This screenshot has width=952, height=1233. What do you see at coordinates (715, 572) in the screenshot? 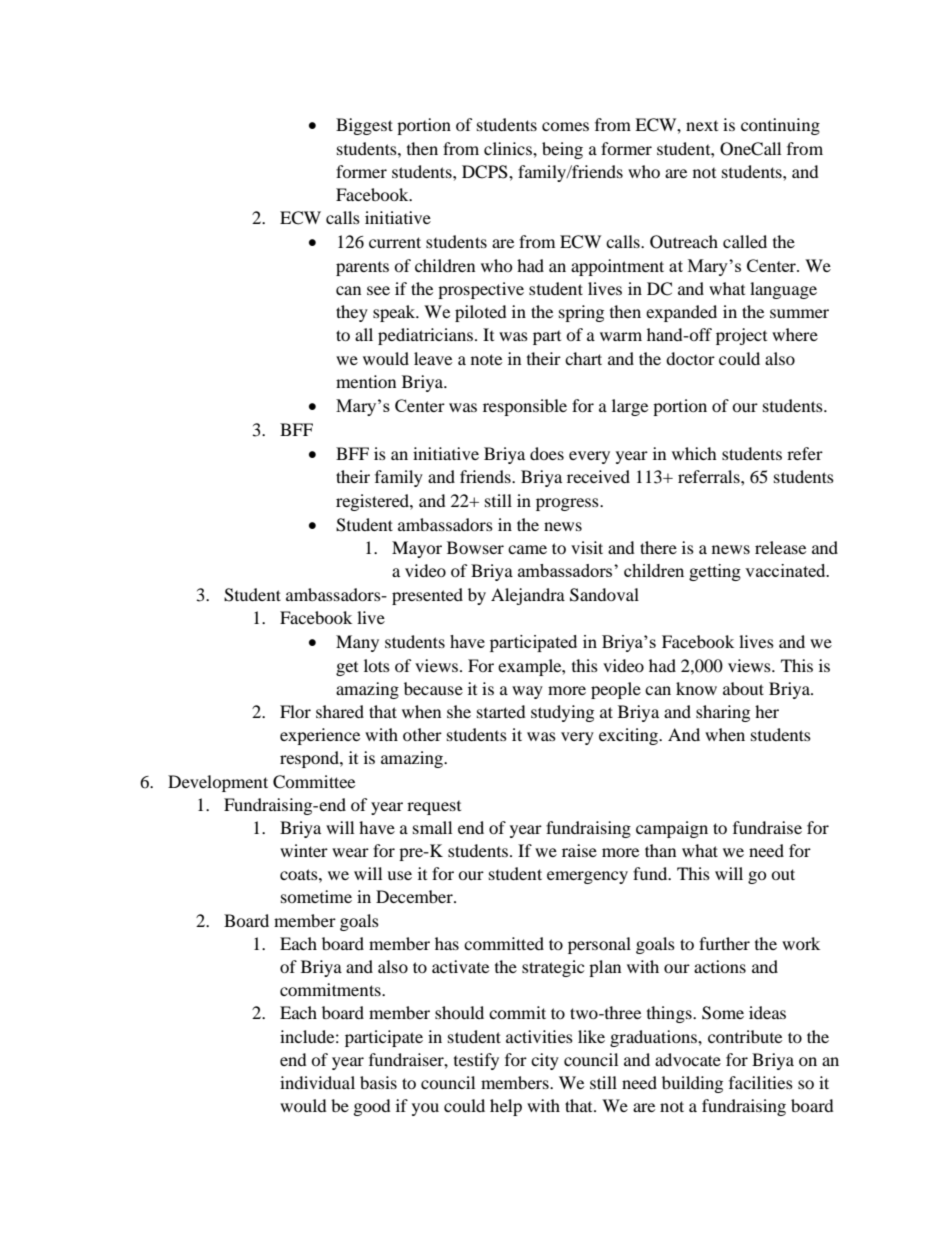
I see `getting` at bounding box center [715, 572].
